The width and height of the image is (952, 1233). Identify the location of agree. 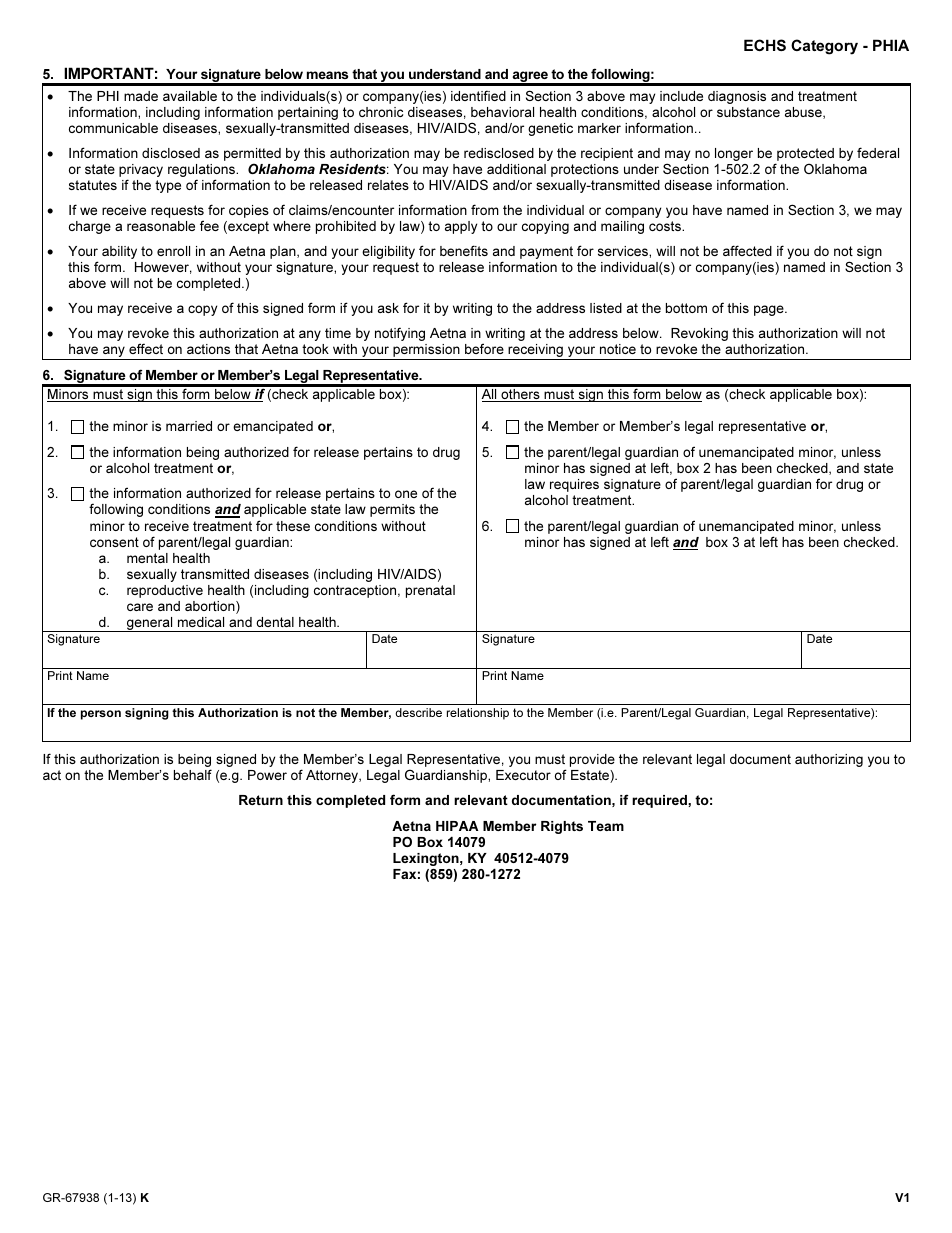
(530, 78).
